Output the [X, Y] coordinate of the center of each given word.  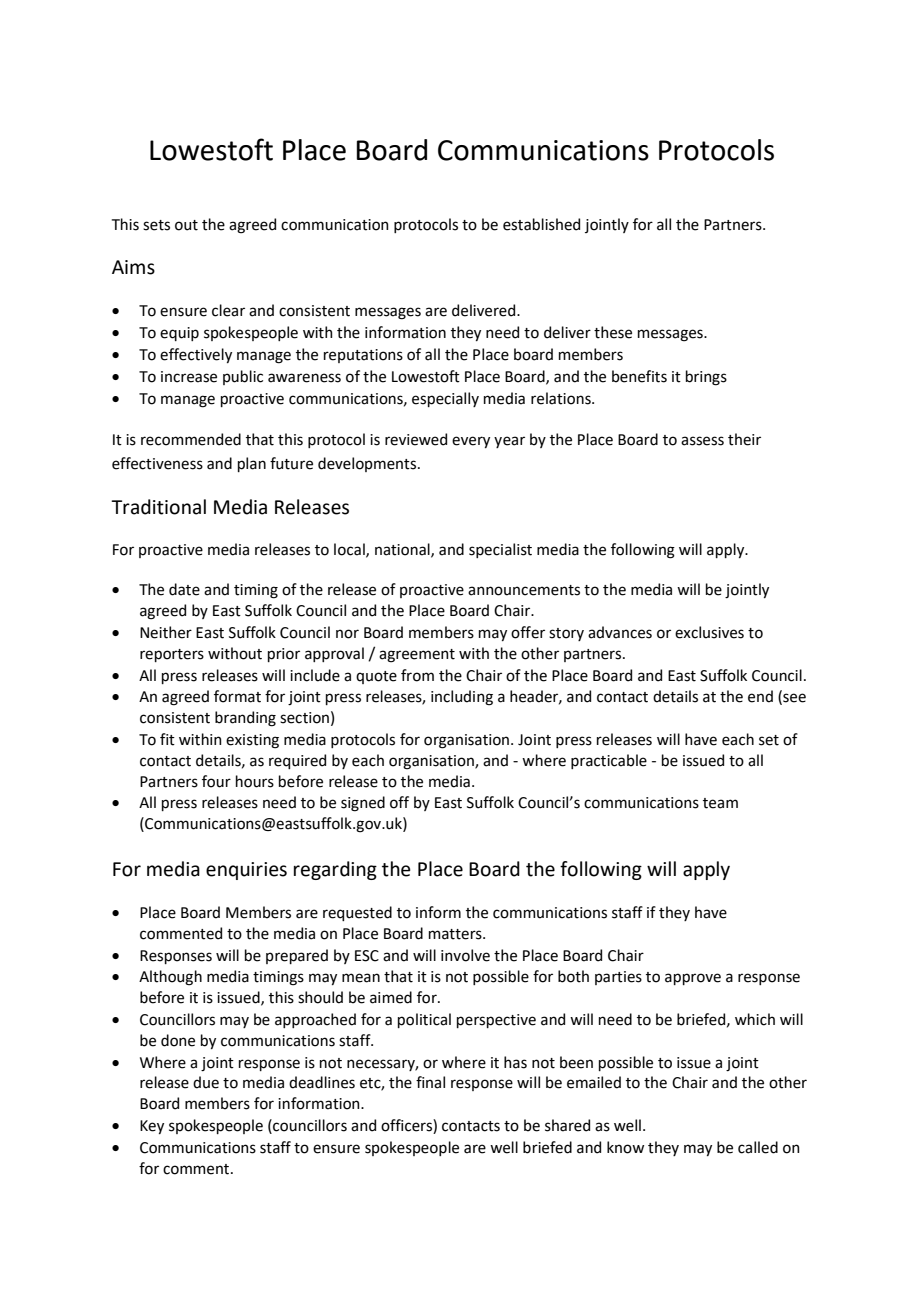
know [625, 1147]
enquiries [246, 871]
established [541, 224]
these [613, 332]
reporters [172, 655]
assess [702, 441]
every [471, 442]
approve [693, 979]
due [206, 1082]
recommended [191, 439]
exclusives [709, 632]
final [430, 1082]
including [462, 698]
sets [156, 225]
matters [456, 934]
